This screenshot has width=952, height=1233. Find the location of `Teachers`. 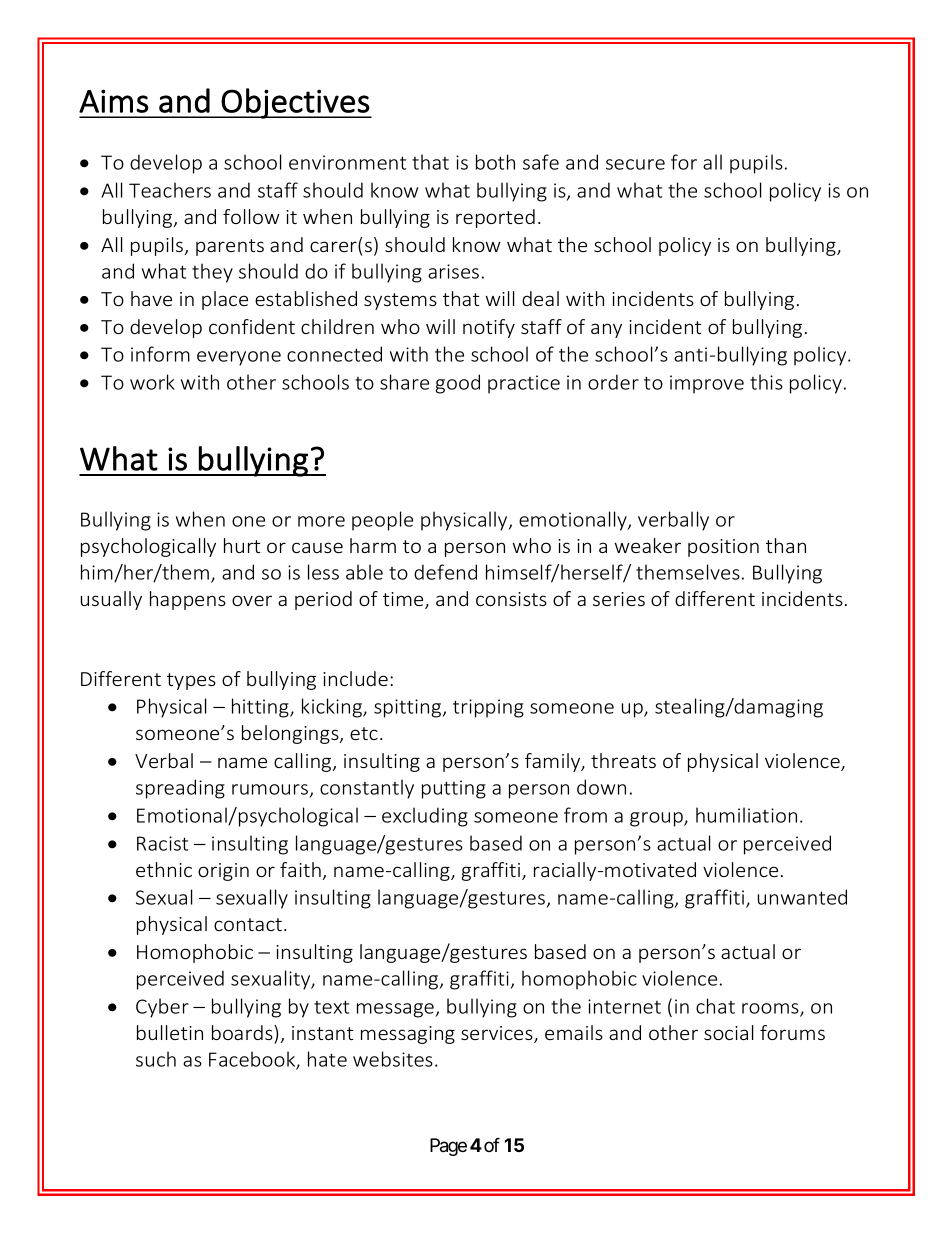

Teachers is located at coordinates (170, 190).
